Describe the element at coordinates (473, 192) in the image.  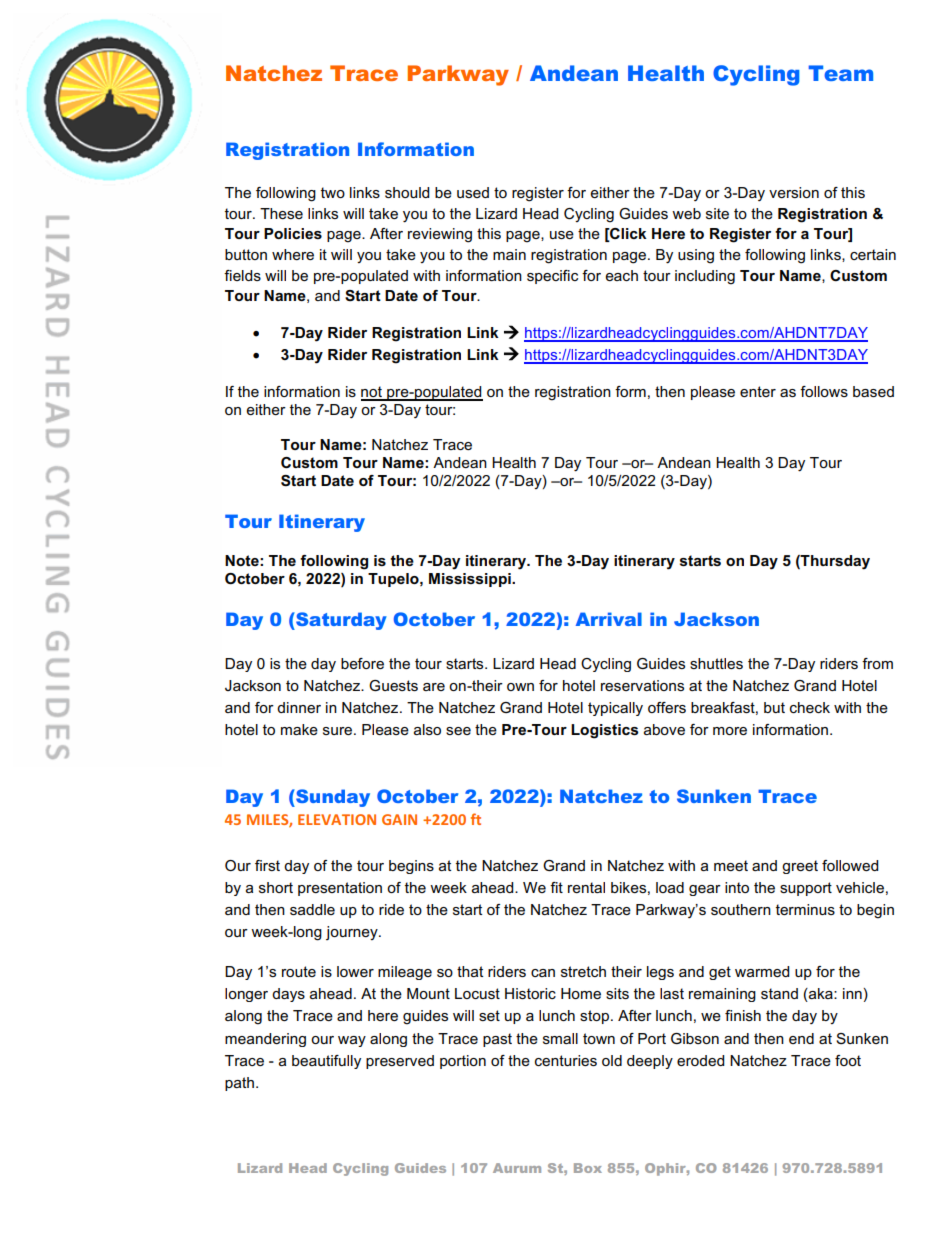
I see `used` at that location.
